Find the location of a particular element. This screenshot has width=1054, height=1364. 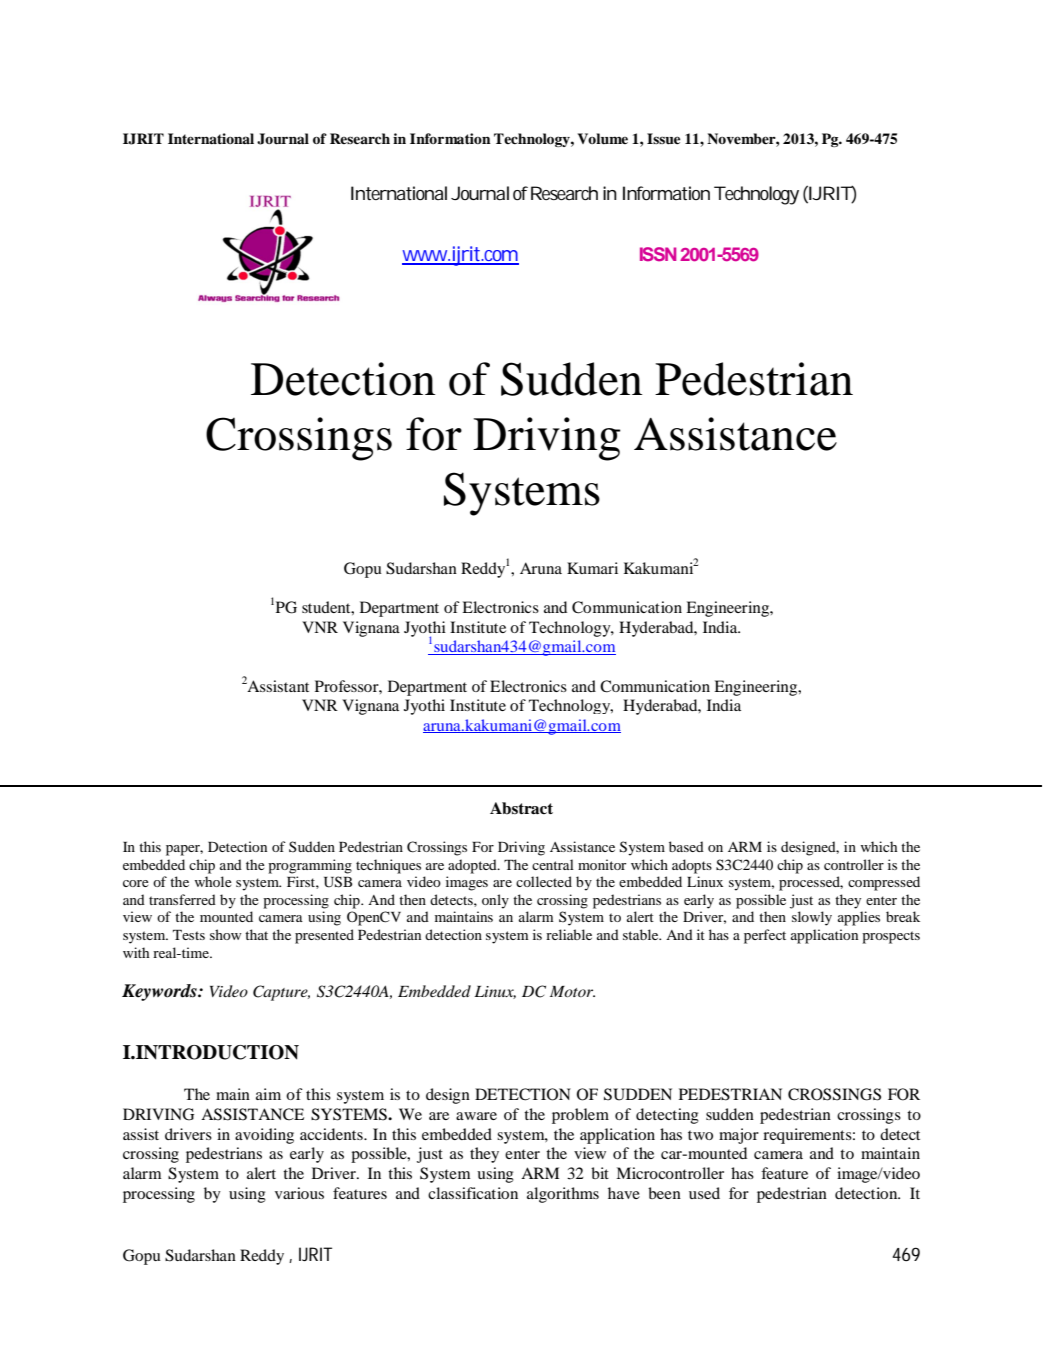

programming is located at coordinates (310, 866).
